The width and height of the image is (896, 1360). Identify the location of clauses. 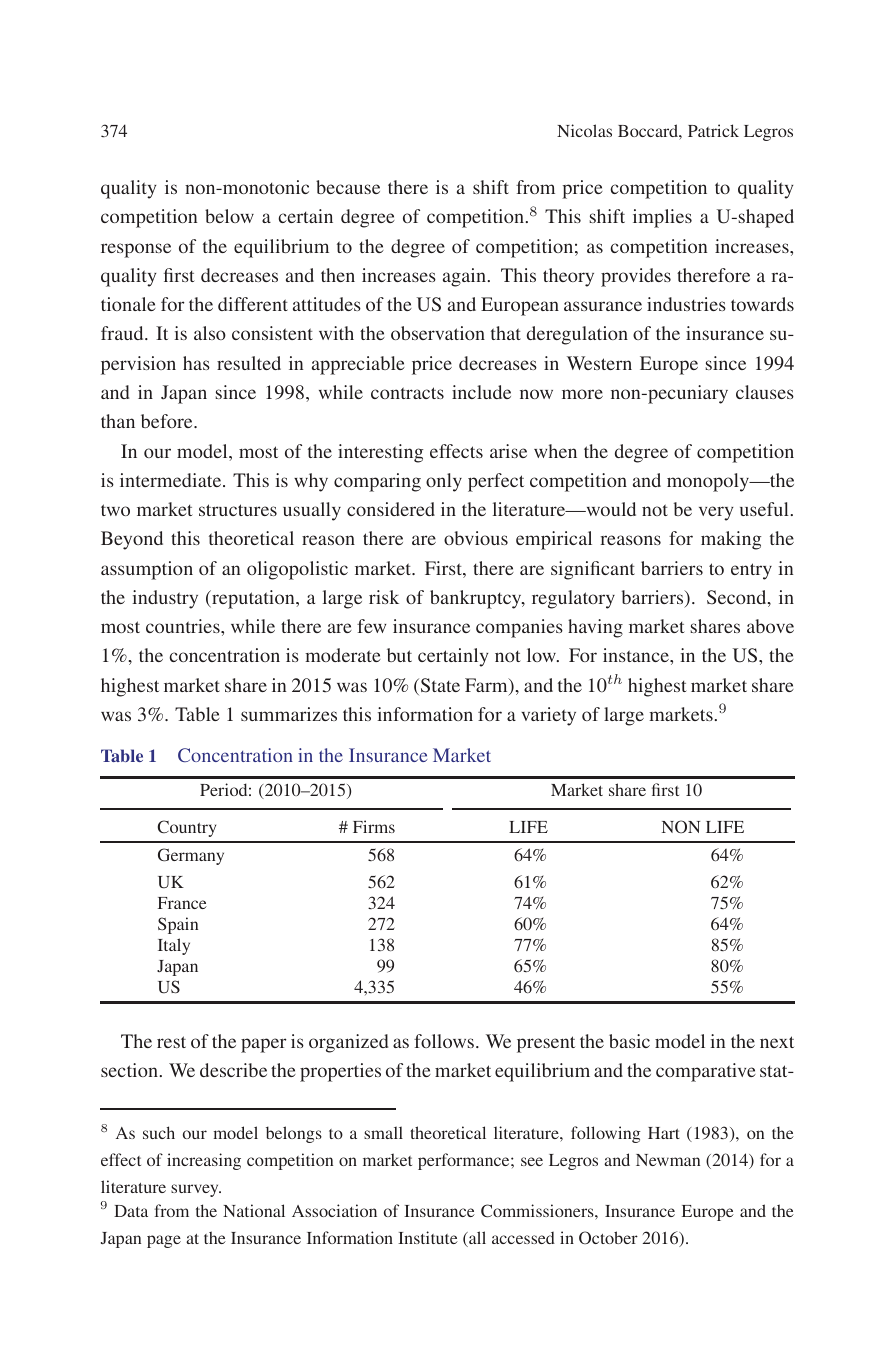
(765, 392).
